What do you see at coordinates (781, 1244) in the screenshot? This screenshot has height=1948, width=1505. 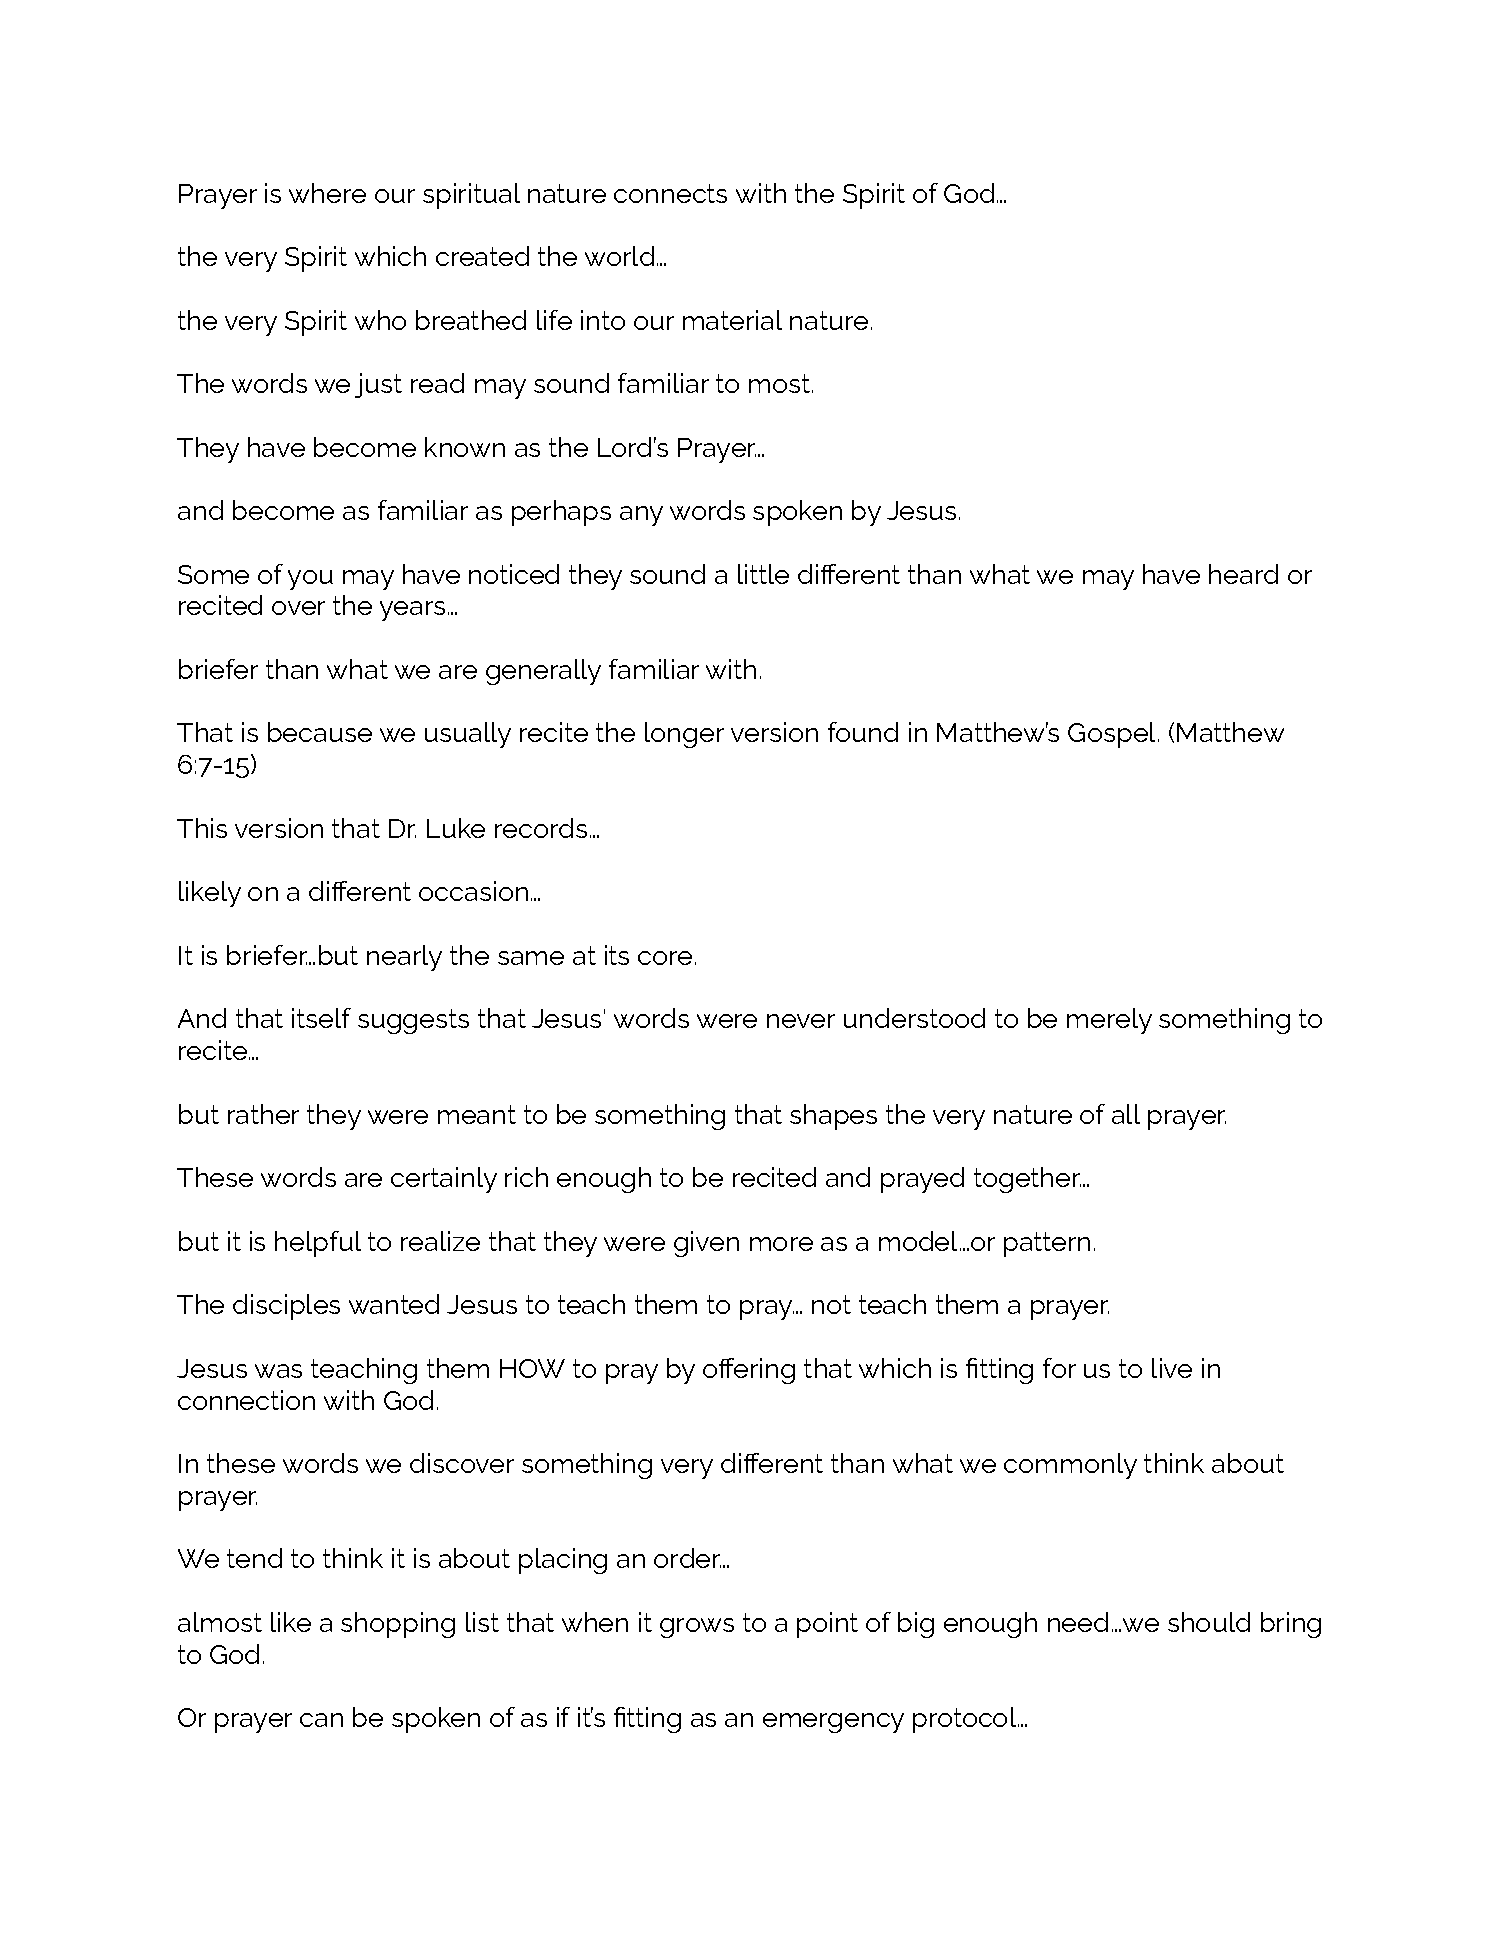 I see `more` at bounding box center [781, 1244].
